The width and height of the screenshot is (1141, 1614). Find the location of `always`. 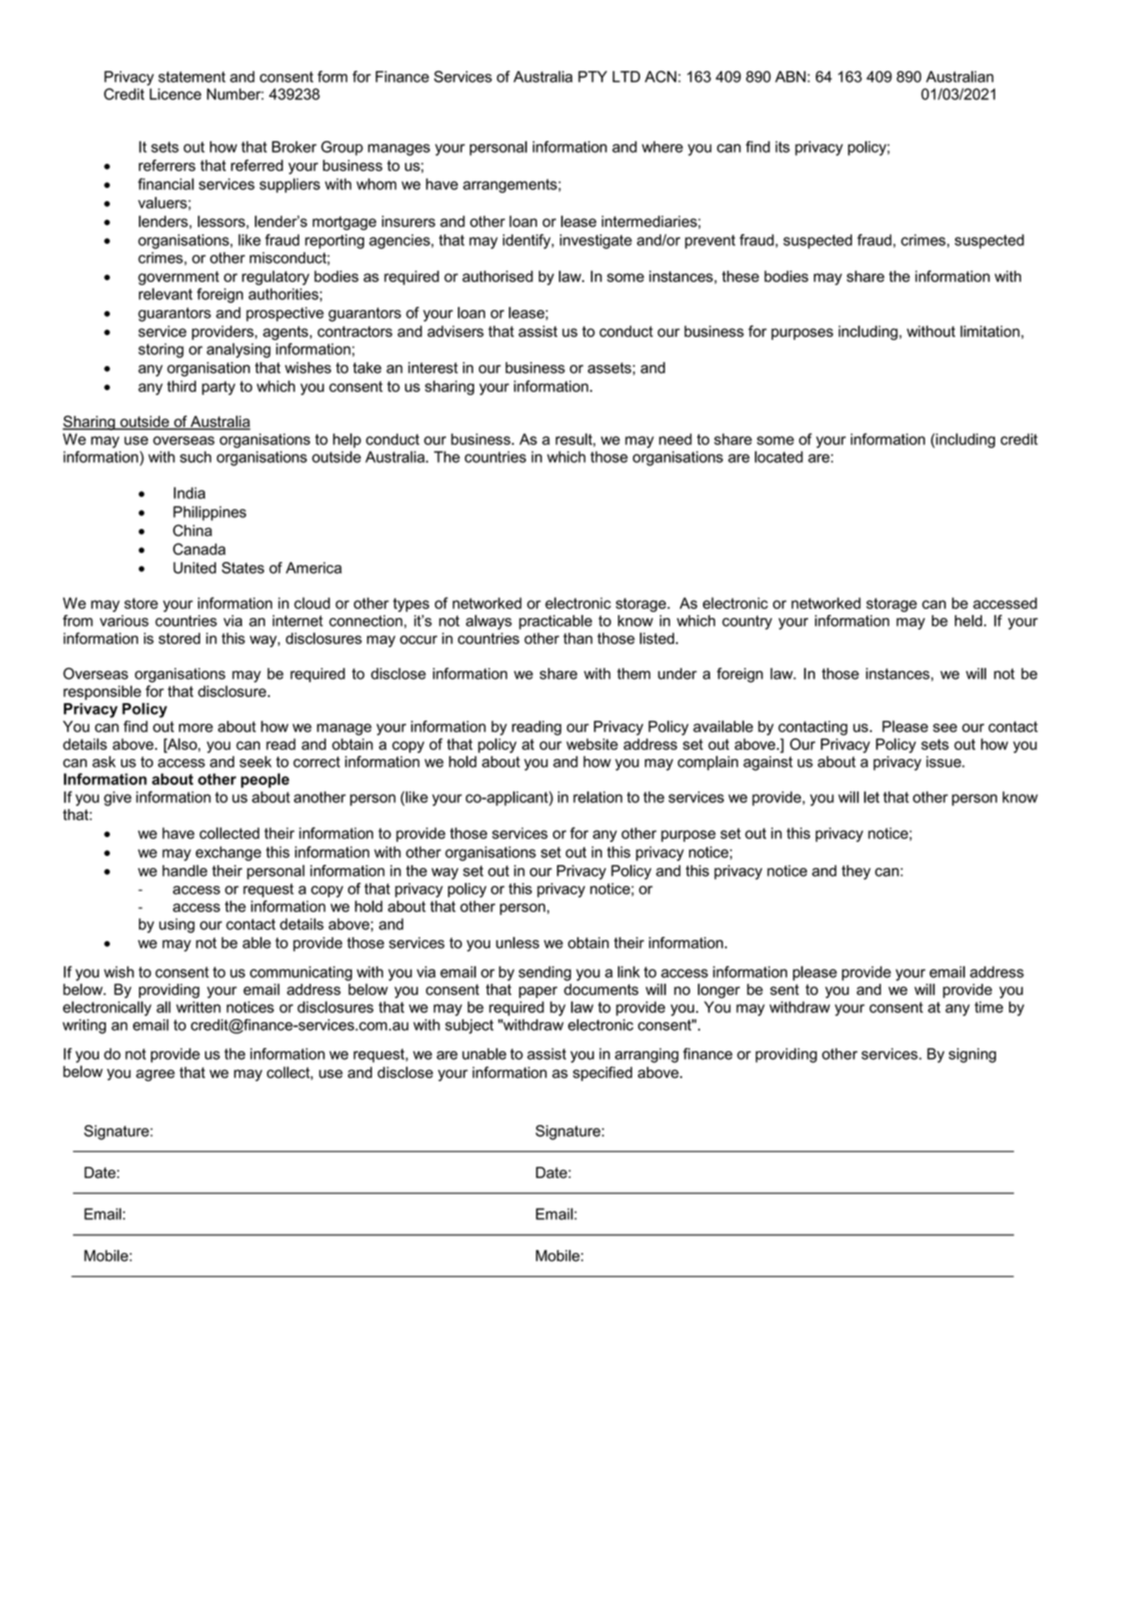

always is located at coordinates (489, 622).
